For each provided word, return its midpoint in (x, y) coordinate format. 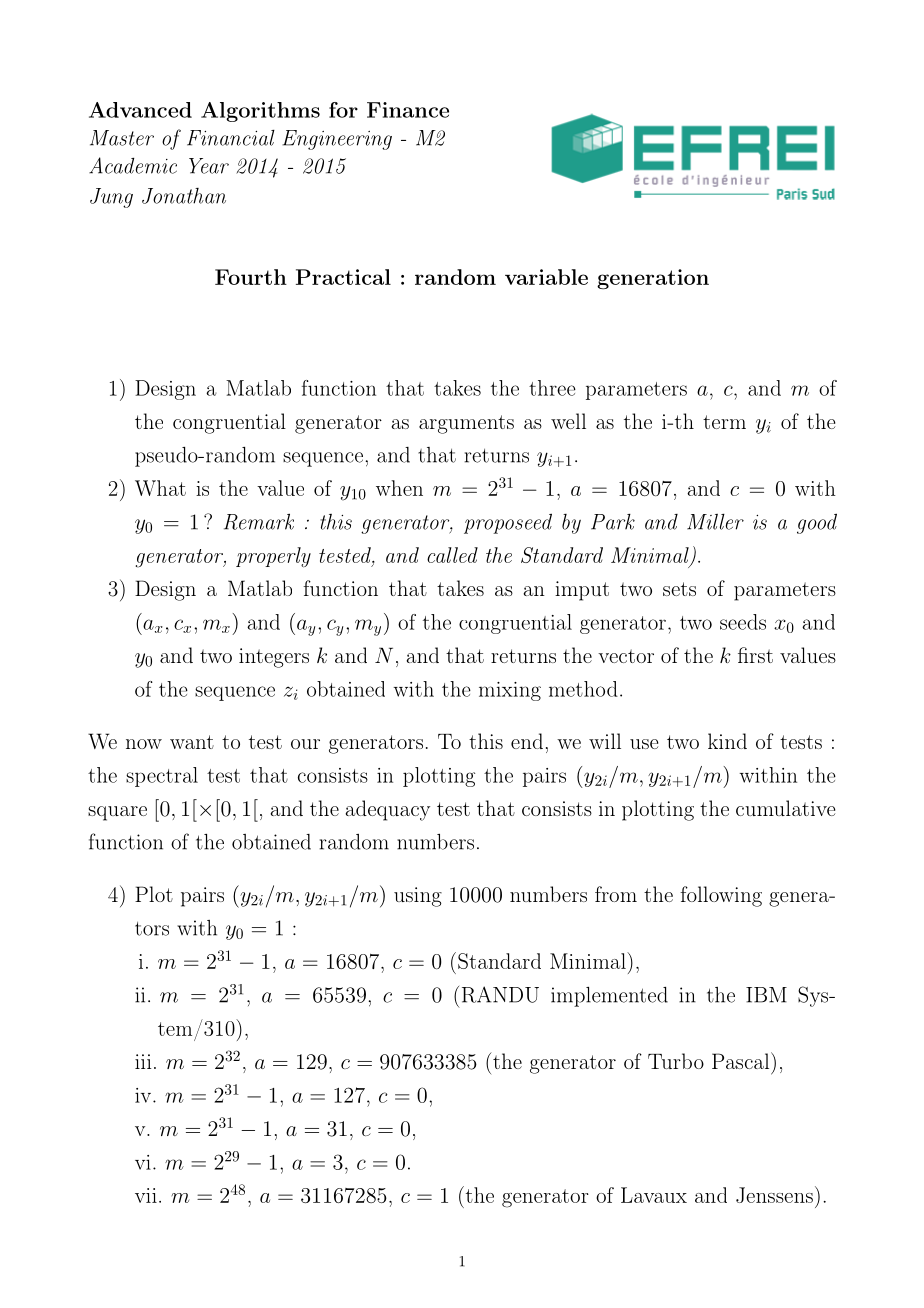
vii (146, 1195)
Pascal (740, 1061)
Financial (231, 138)
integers (274, 658)
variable (546, 277)
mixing (510, 691)
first (755, 655)
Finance (408, 110)
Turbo (676, 1061)
